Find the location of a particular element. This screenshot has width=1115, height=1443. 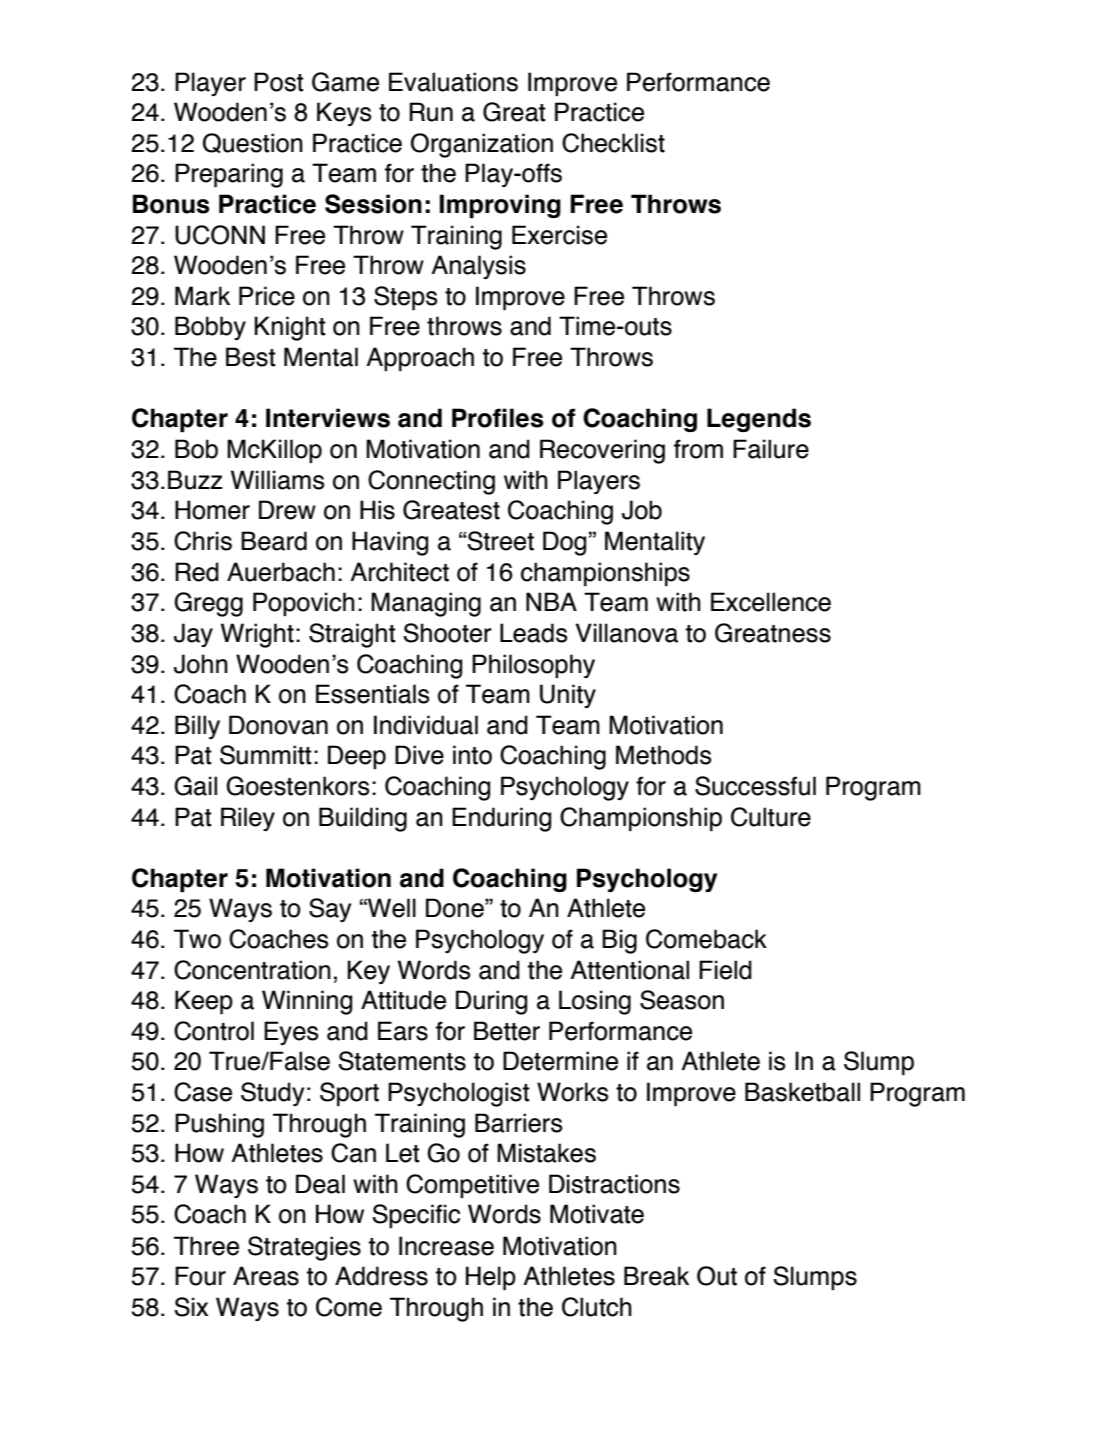

Break is located at coordinates (656, 1276).
